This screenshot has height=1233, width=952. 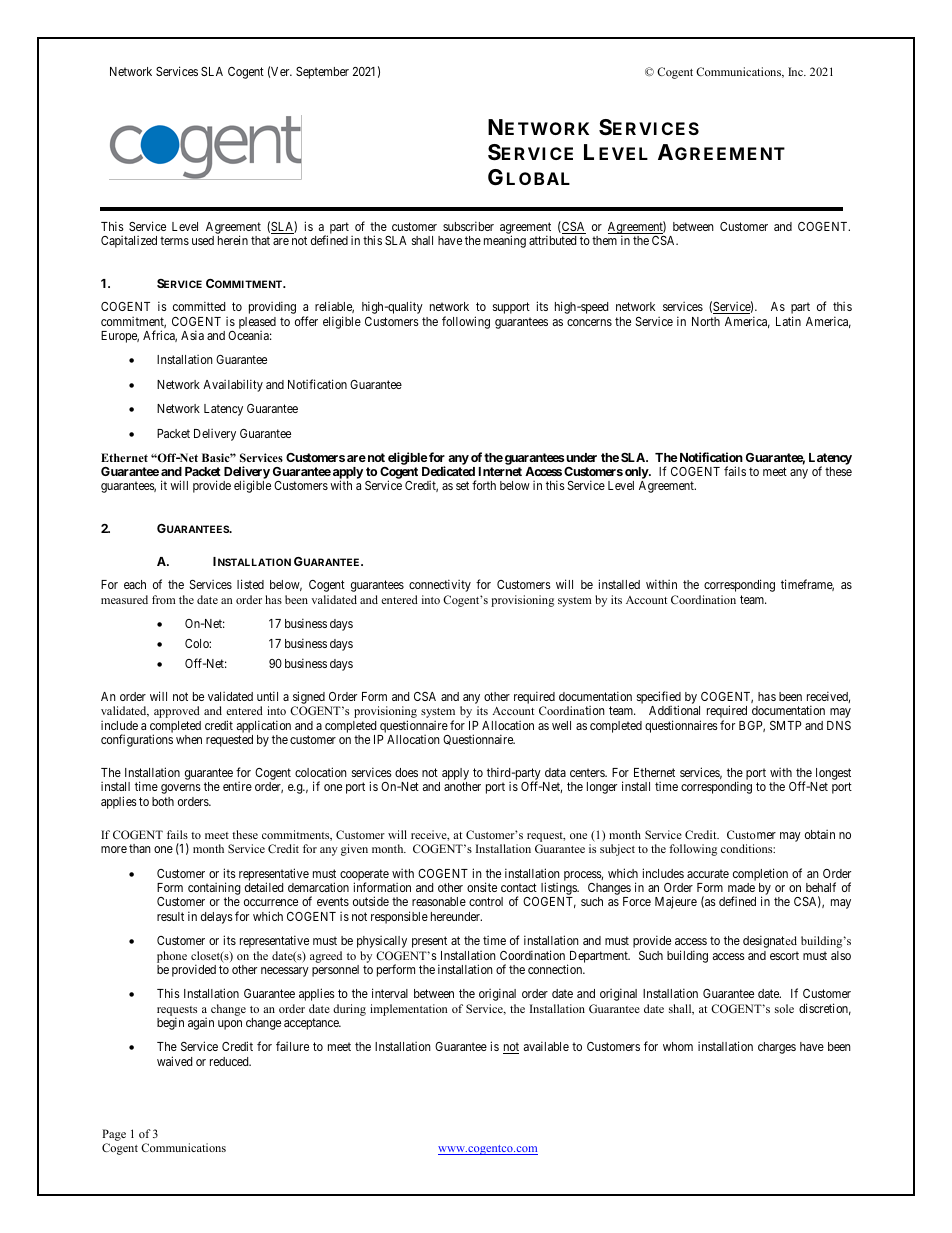 What do you see at coordinates (589, 322) in the screenshot?
I see `concerns` at bounding box center [589, 322].
